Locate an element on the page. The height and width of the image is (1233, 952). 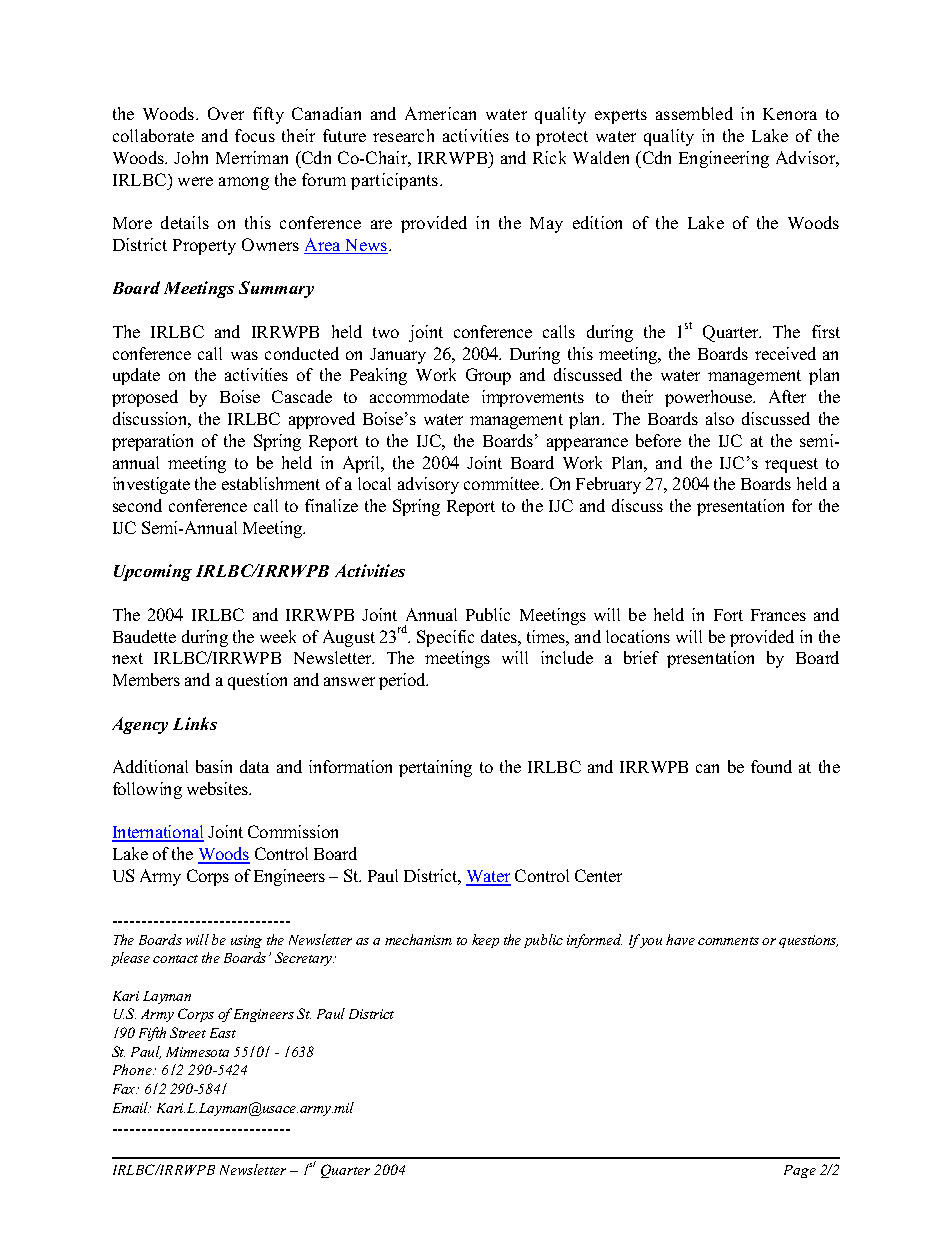
Fort is located at coordinates (728, 615).
